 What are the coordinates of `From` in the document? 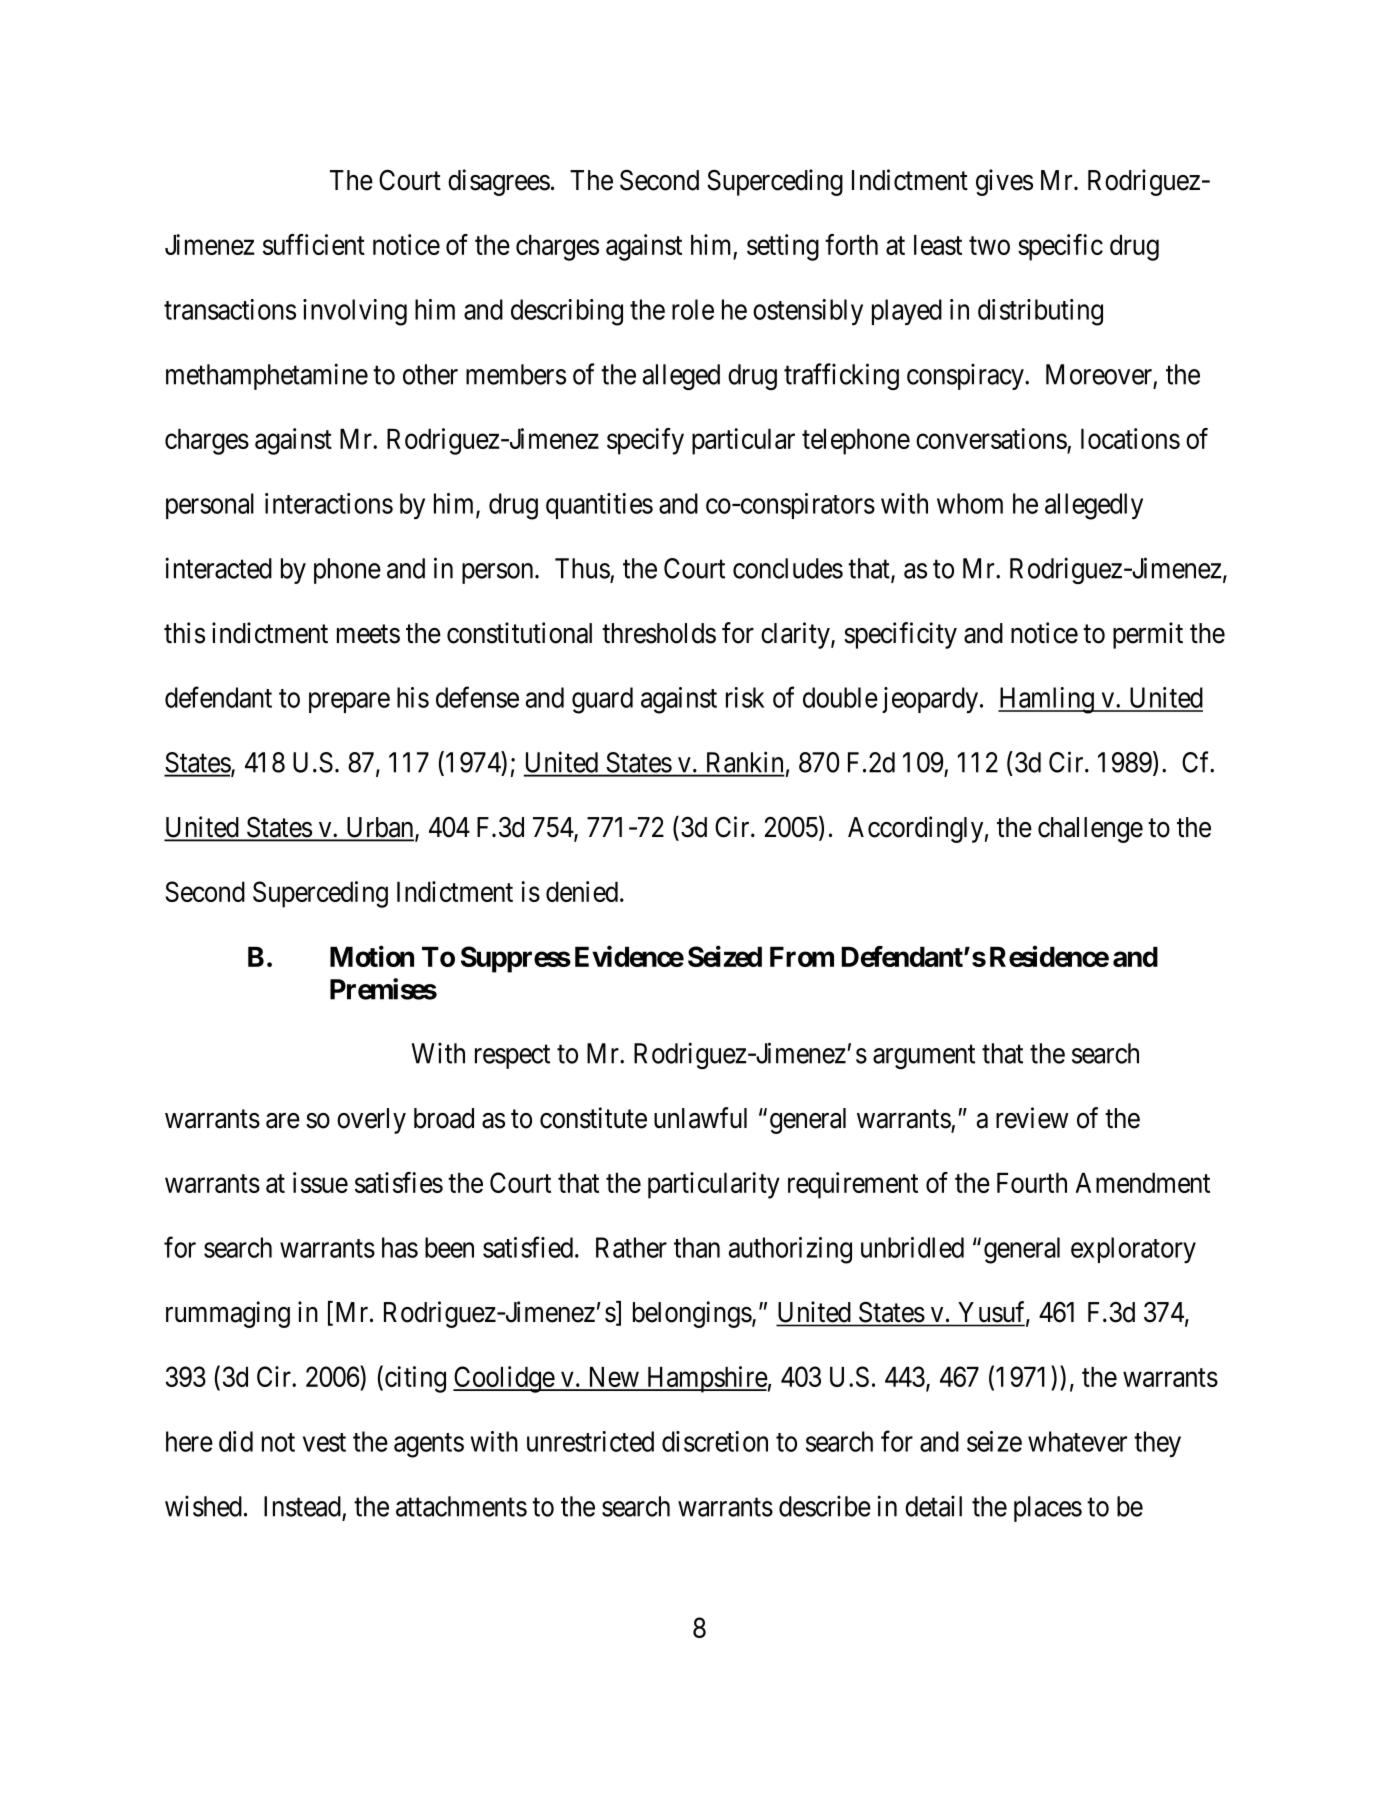 It's located at (802, 956).
